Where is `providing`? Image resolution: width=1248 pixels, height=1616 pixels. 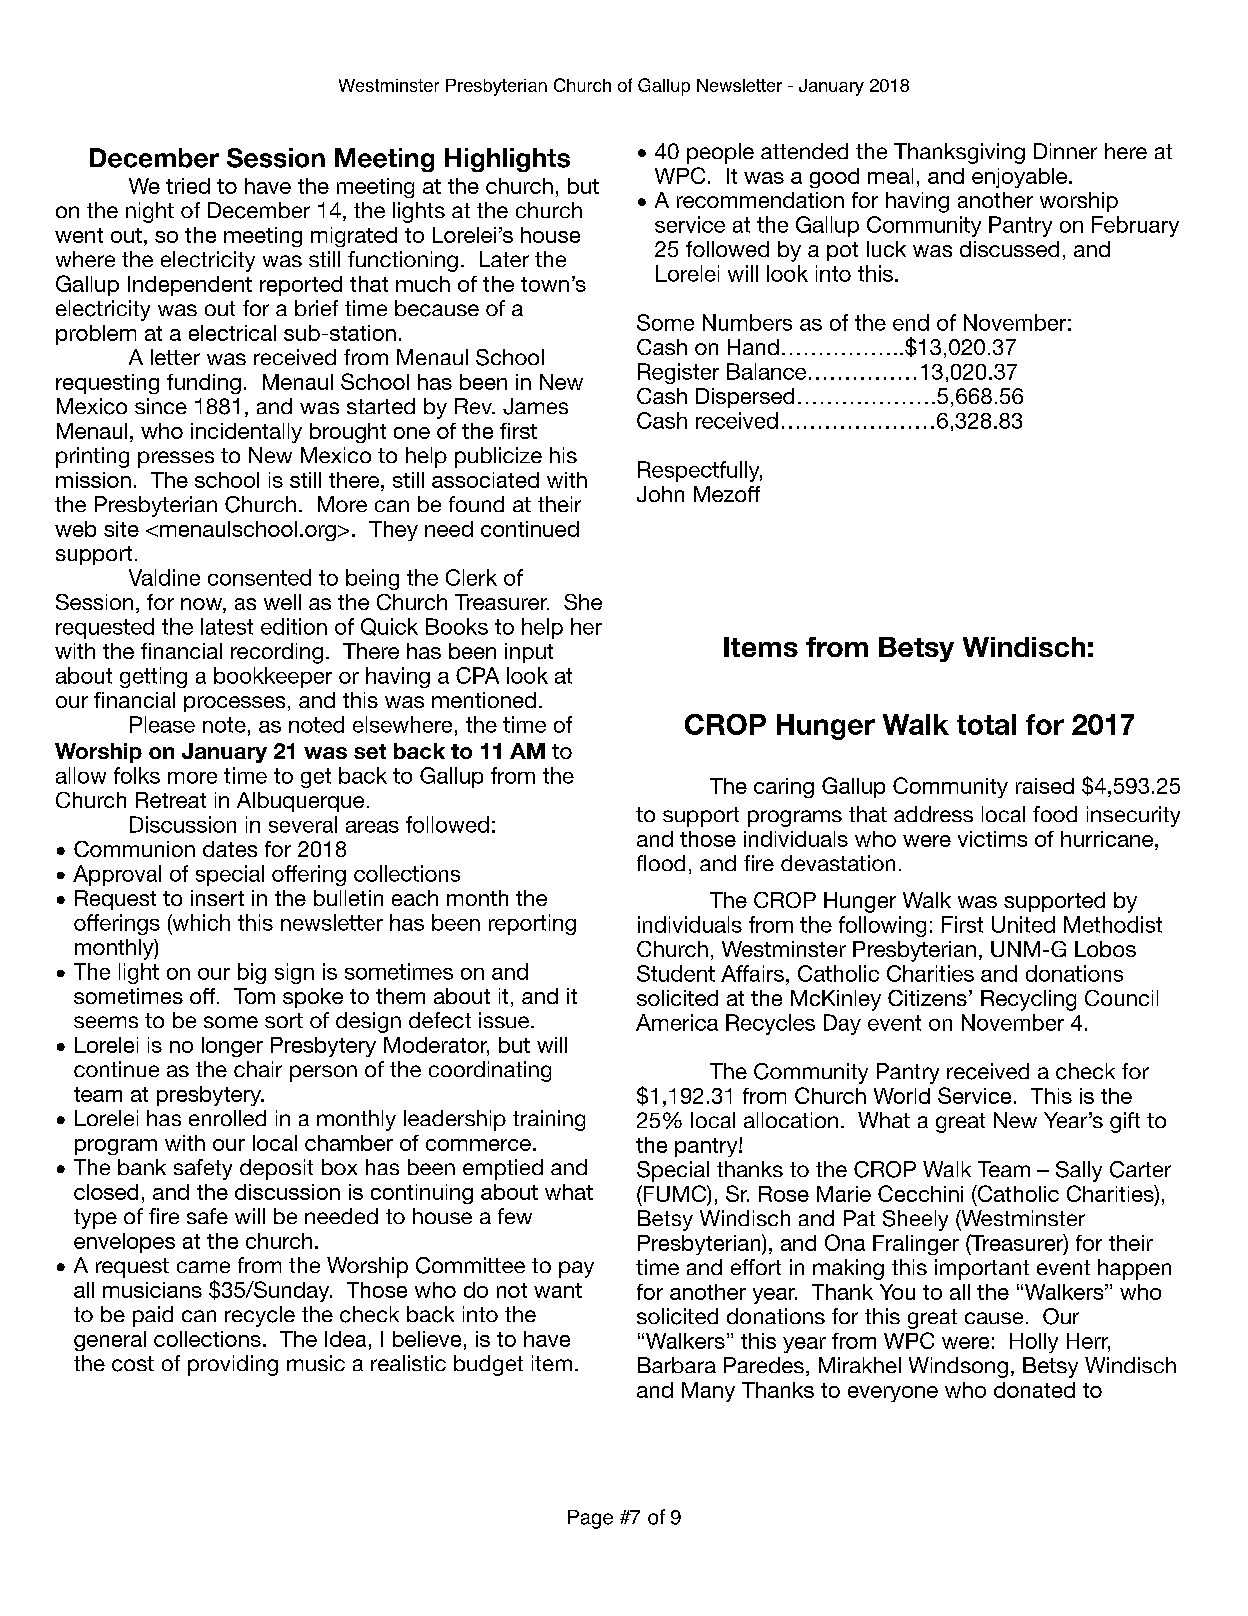 providing is located at coordinates (233, 1365).
